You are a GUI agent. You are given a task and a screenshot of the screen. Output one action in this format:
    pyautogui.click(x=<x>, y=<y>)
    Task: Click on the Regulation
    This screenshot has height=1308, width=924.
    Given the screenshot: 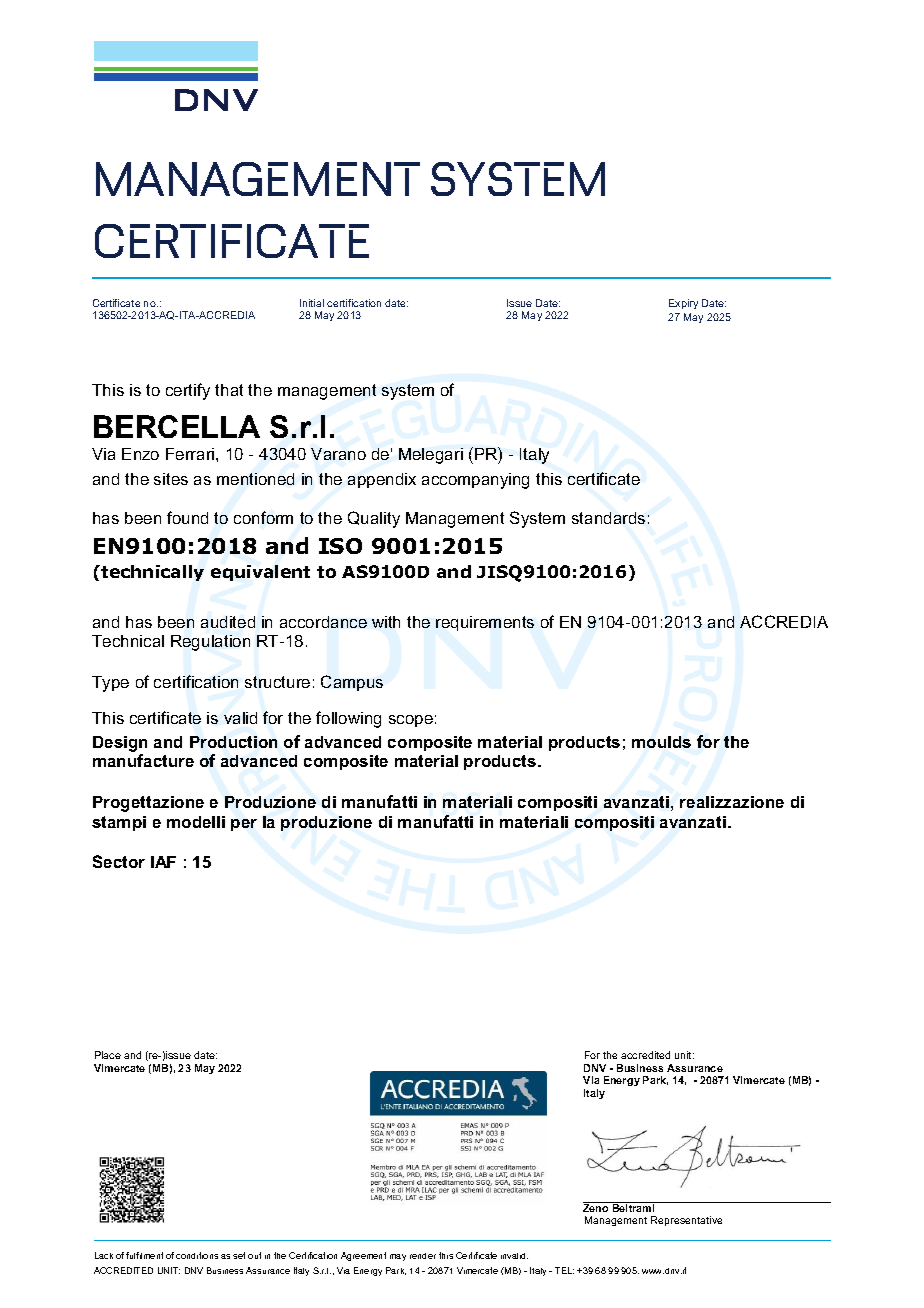 What is the action you would take?
    pyautogui.click(x=210, y=643)
